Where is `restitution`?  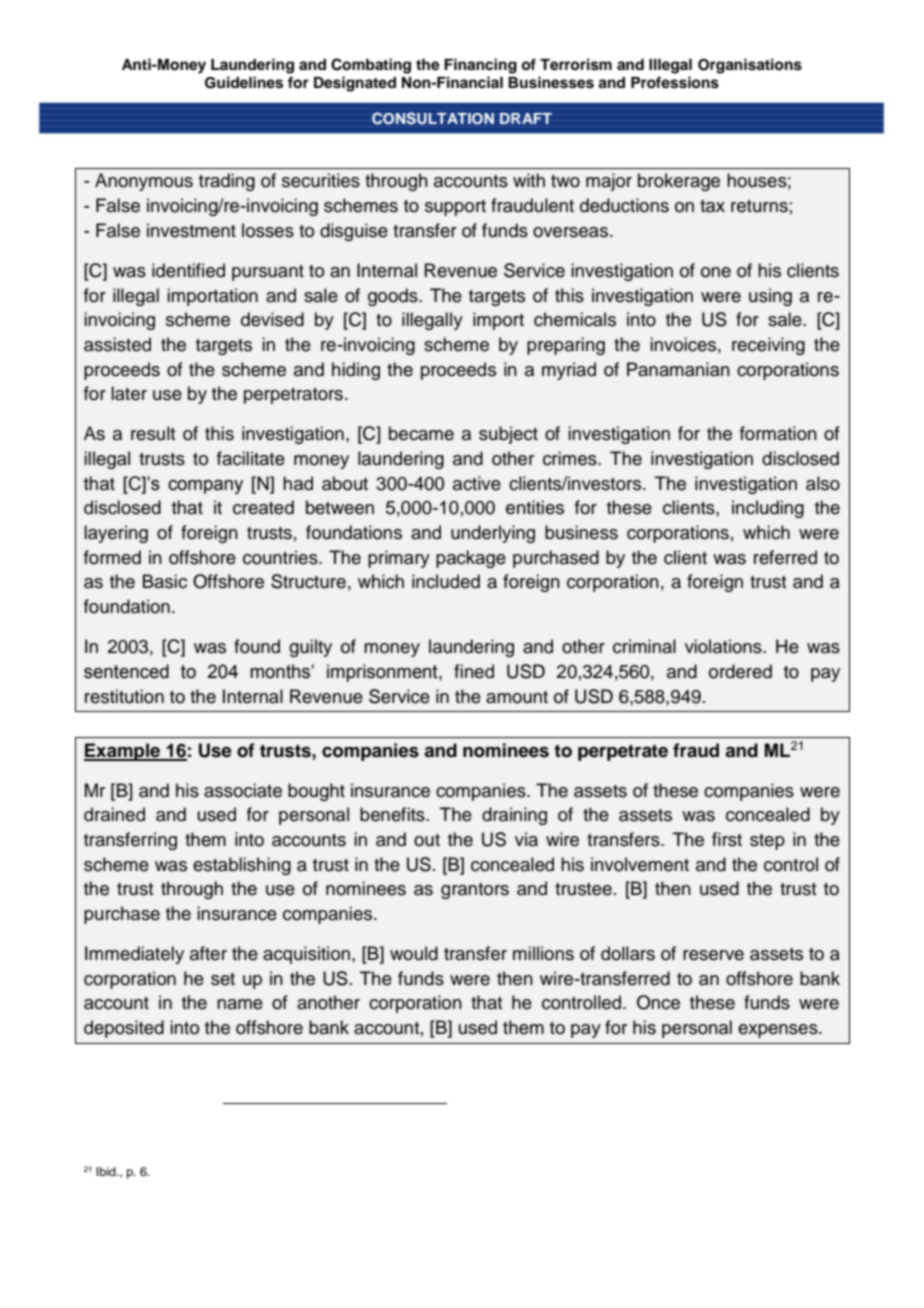
restitution is located at coordinates (124, 696).
